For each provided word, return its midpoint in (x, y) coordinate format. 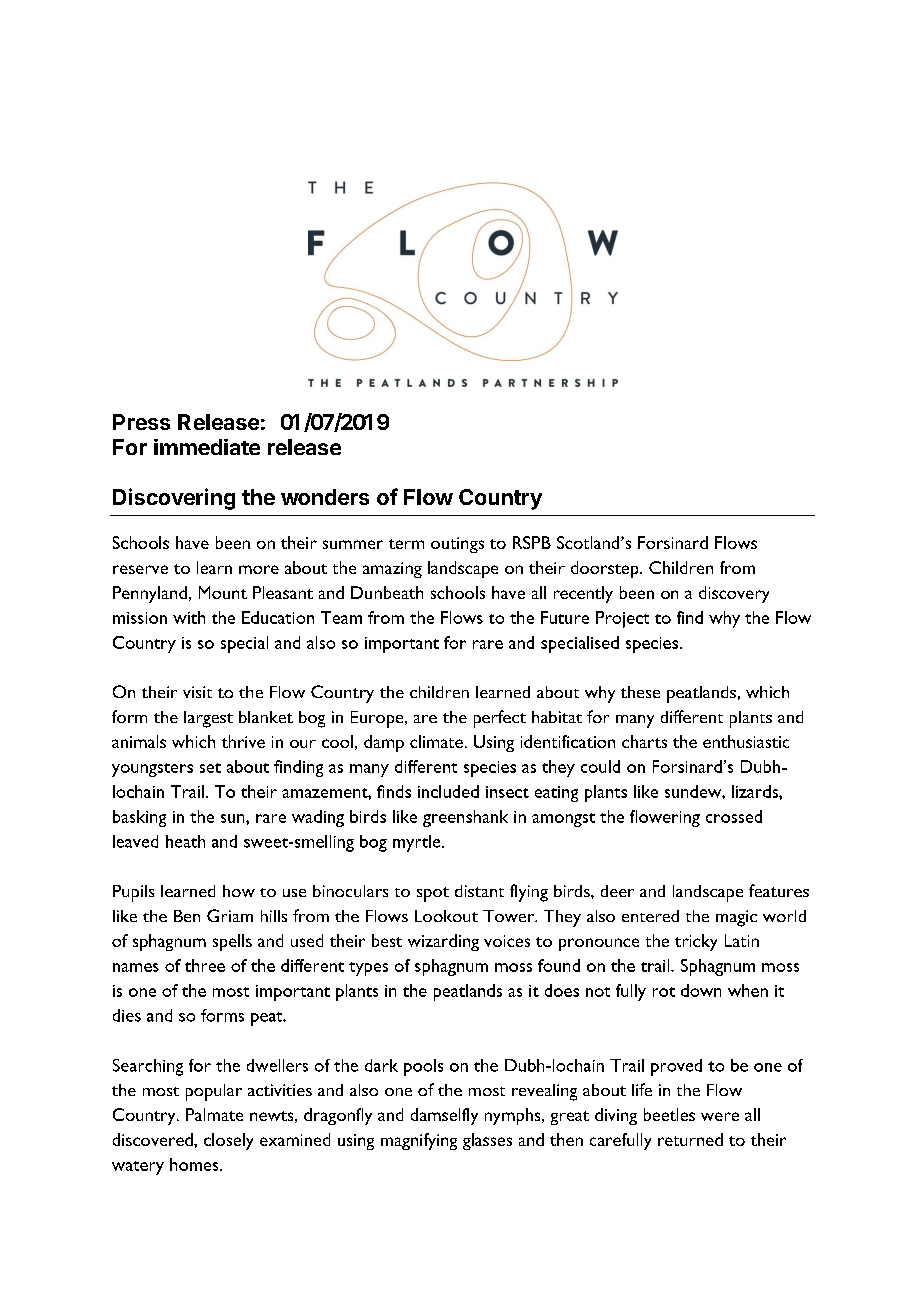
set (210, 768)
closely (228, 1141)
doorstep (606, 569)
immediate (207, 447)
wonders (325, 497)
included (448, 791)
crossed (734, 816)
